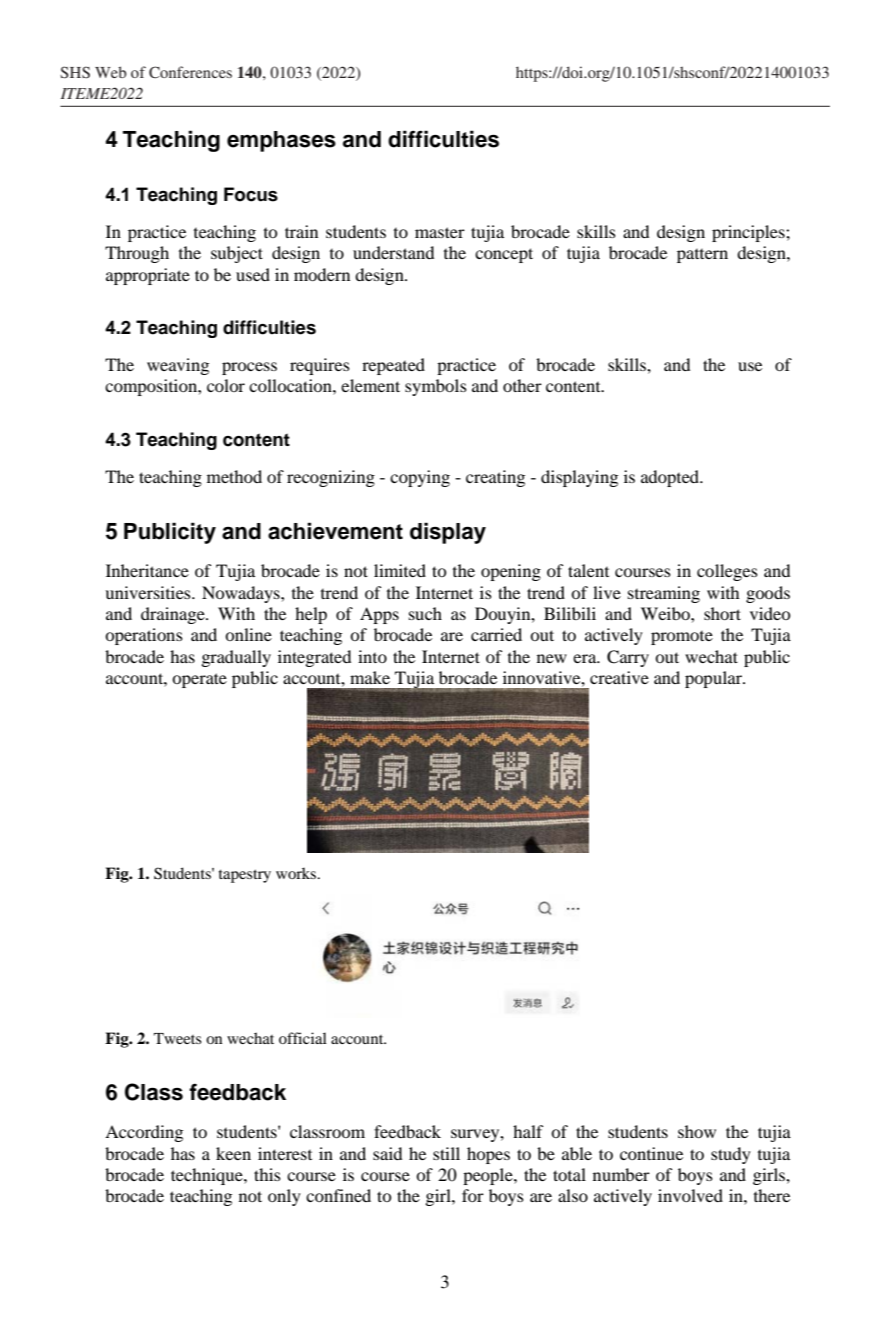 The width and height of the screenshot is (896, 1318). Describe the element at coordinates (714, 679) in the screenshot. I see `popular` at that location.
